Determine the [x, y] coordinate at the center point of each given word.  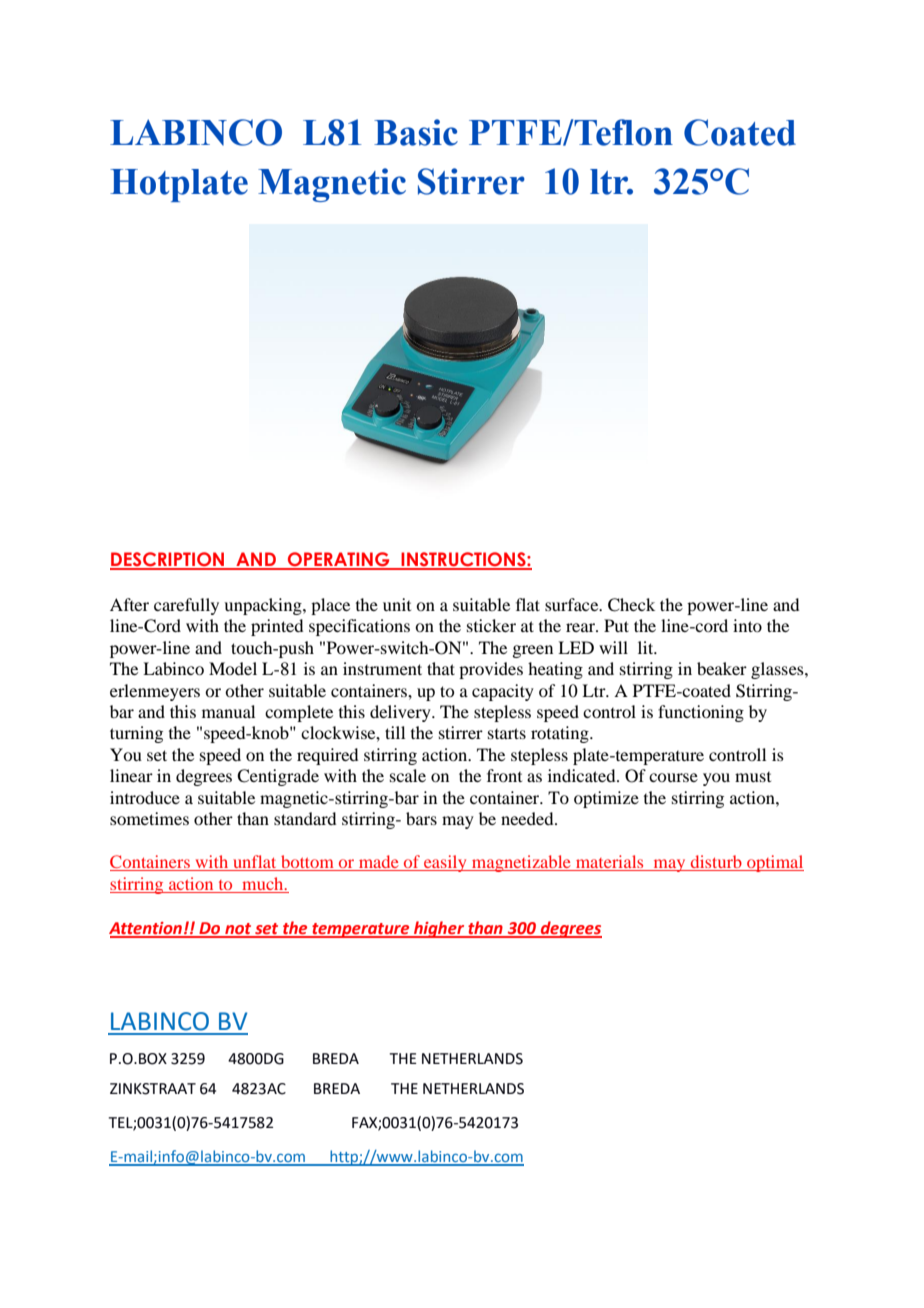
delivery [401, 713]
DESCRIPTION [168, 560]
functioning [701, 713]
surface [573, 604]
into [747, 625]
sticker [491, 625]
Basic [416, 132]
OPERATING [339, 560]
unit [397, 604]
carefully [186, 606]
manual [228, 711]
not [238, 930]
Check [631, 605]
